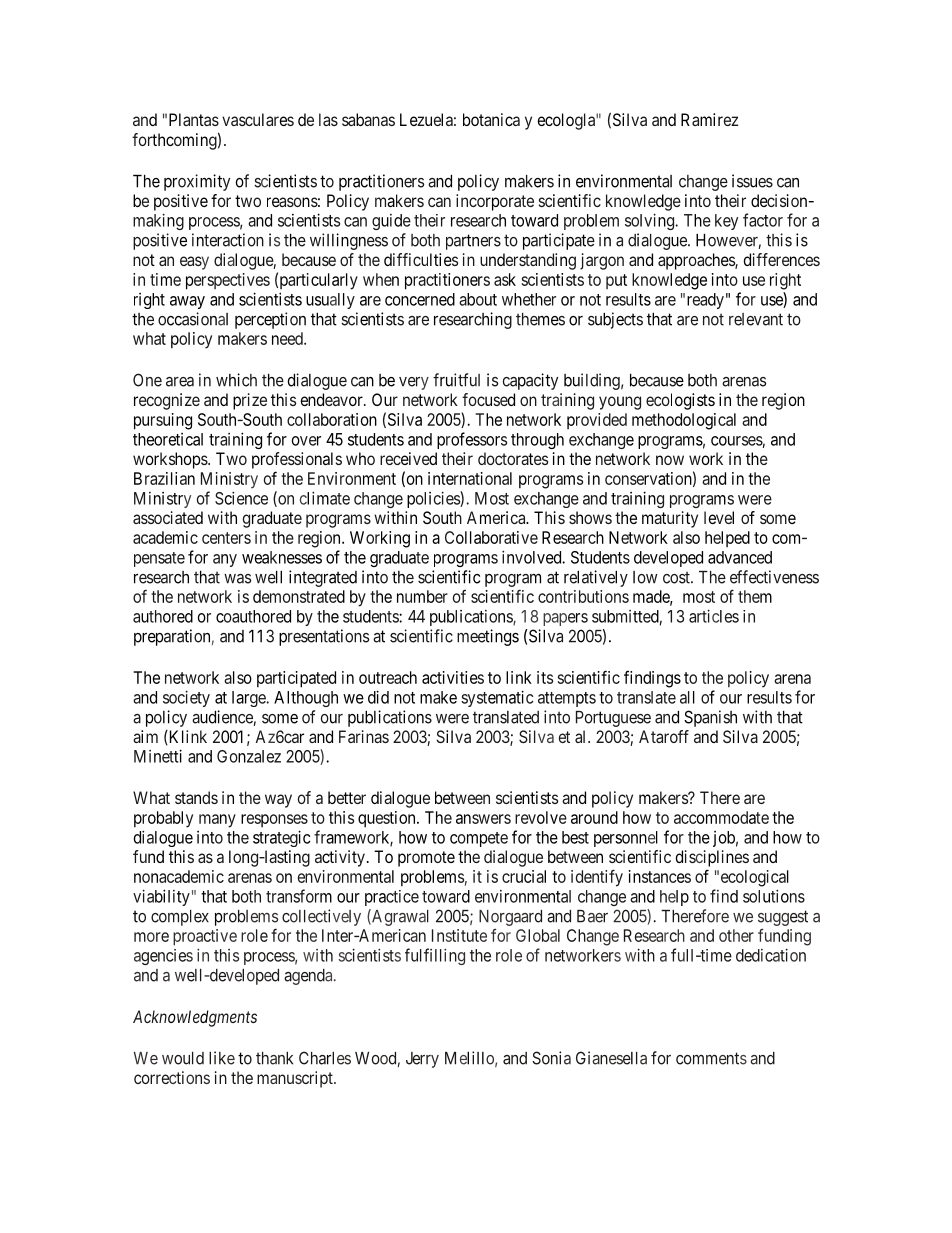  I want to click on Ramirez, so click(709, 119).
